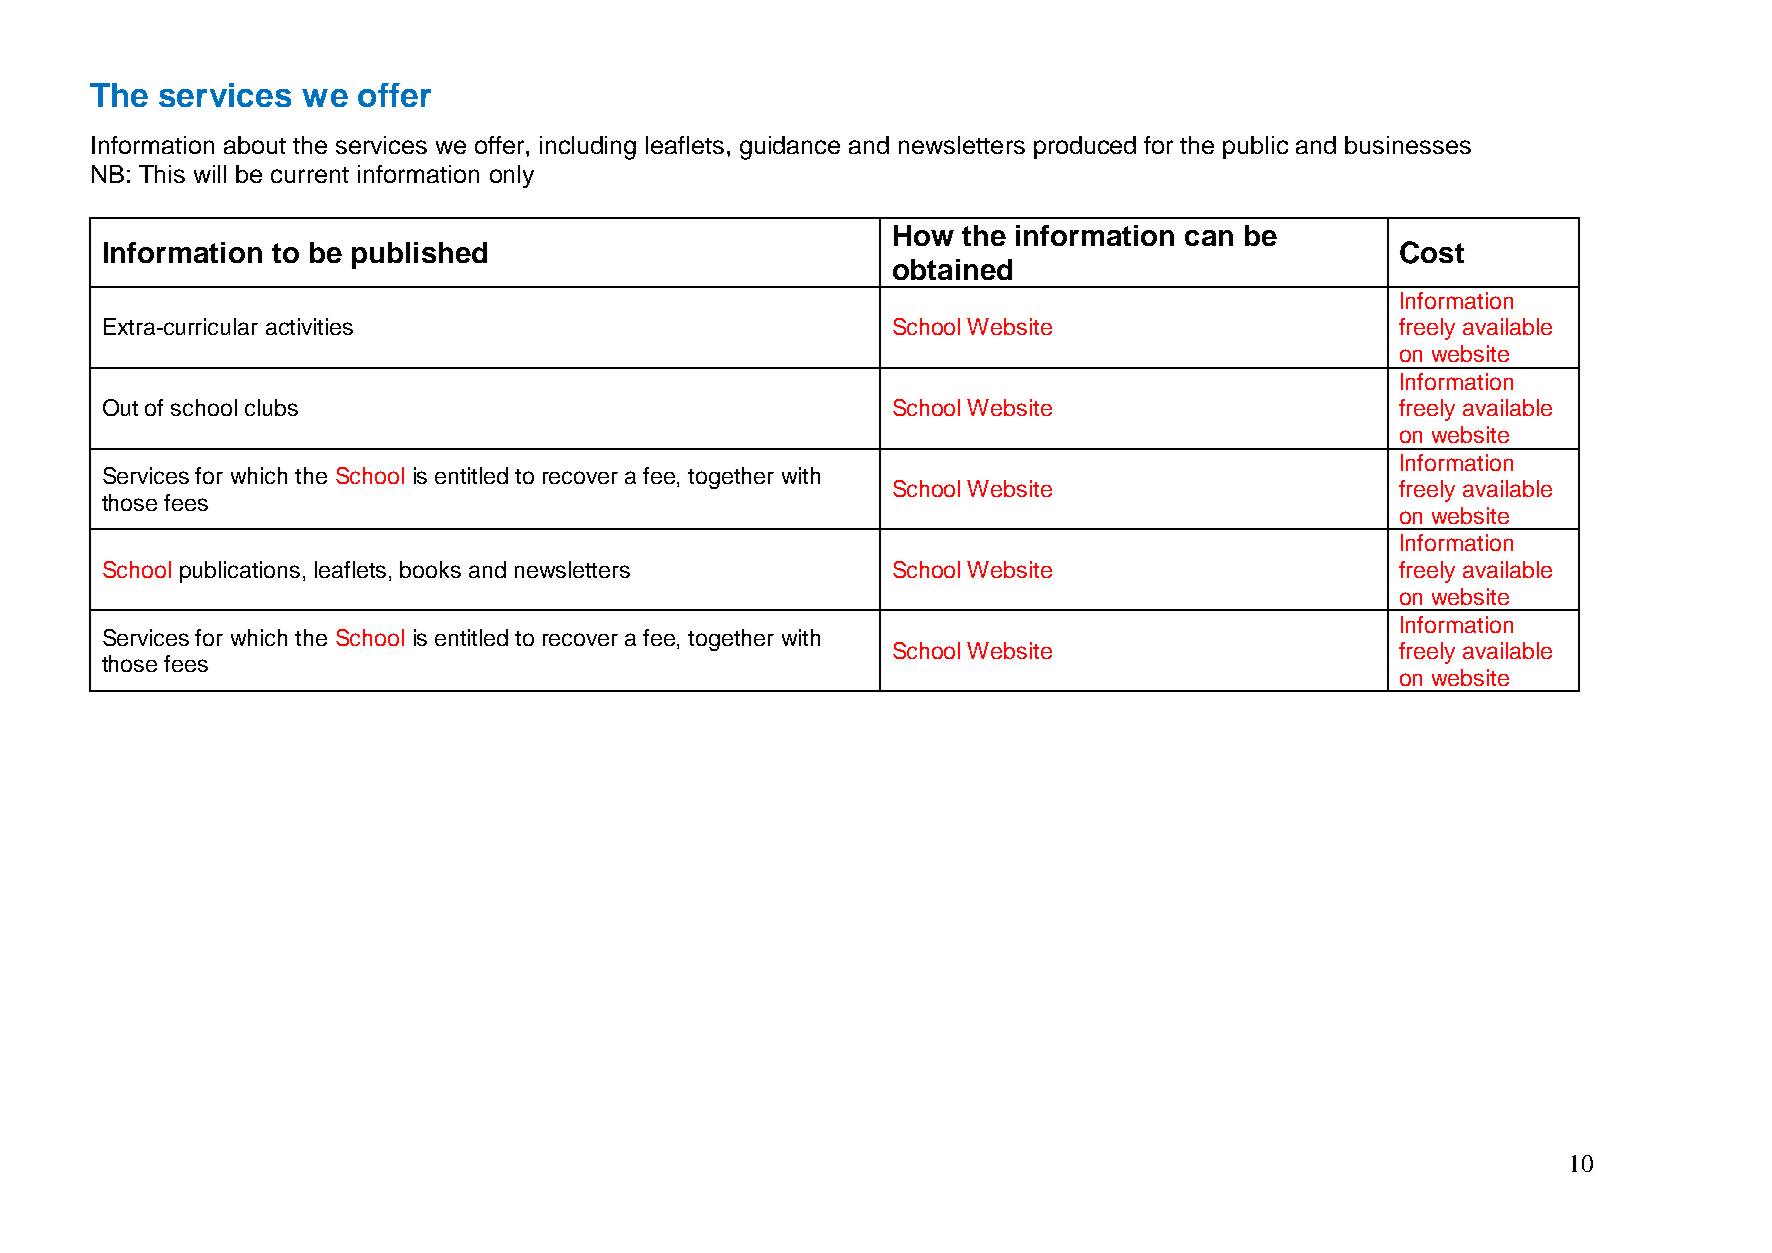  I want to click on guidance, so click(790, 148).
